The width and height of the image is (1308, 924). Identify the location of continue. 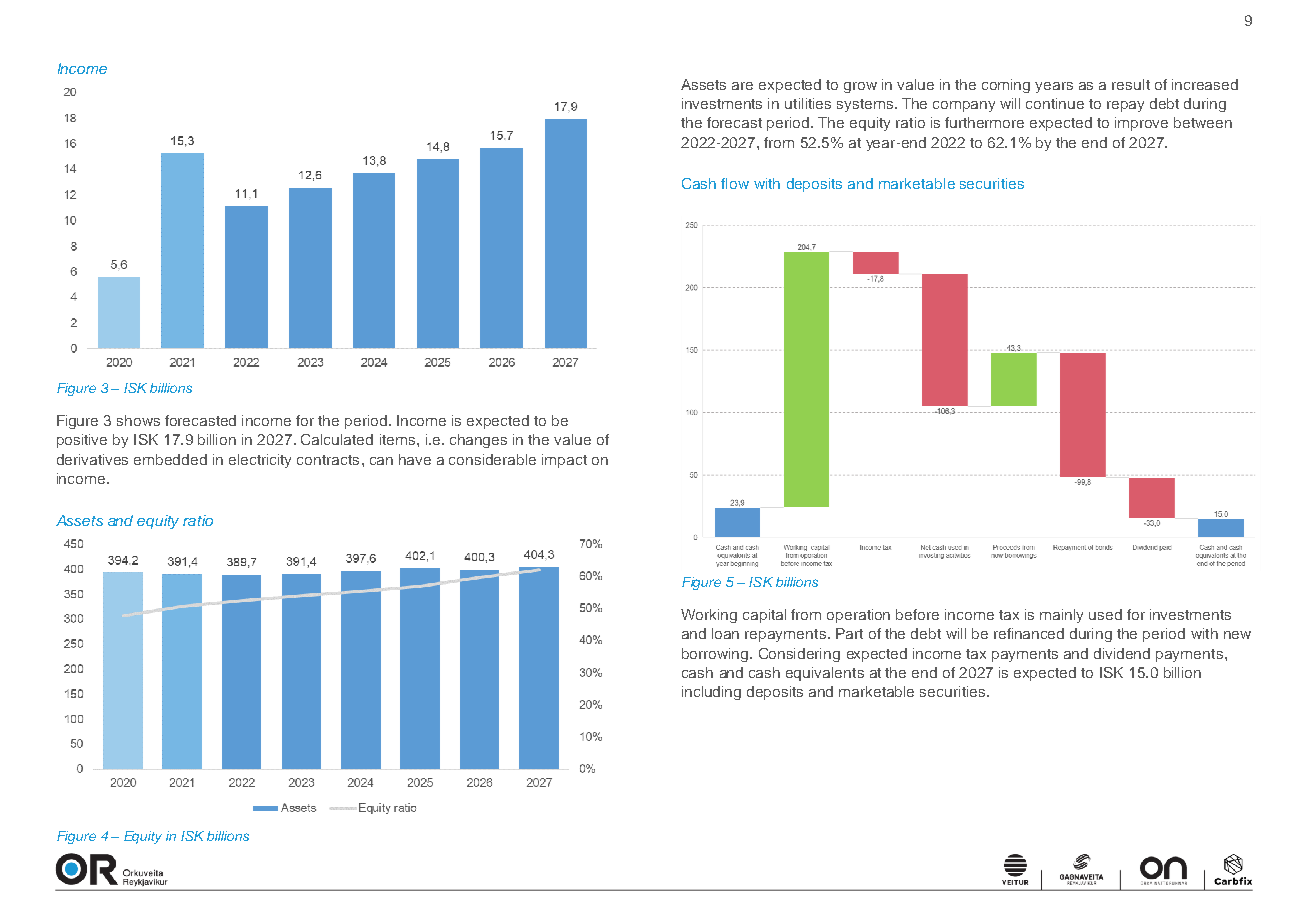
(1055, 103).
